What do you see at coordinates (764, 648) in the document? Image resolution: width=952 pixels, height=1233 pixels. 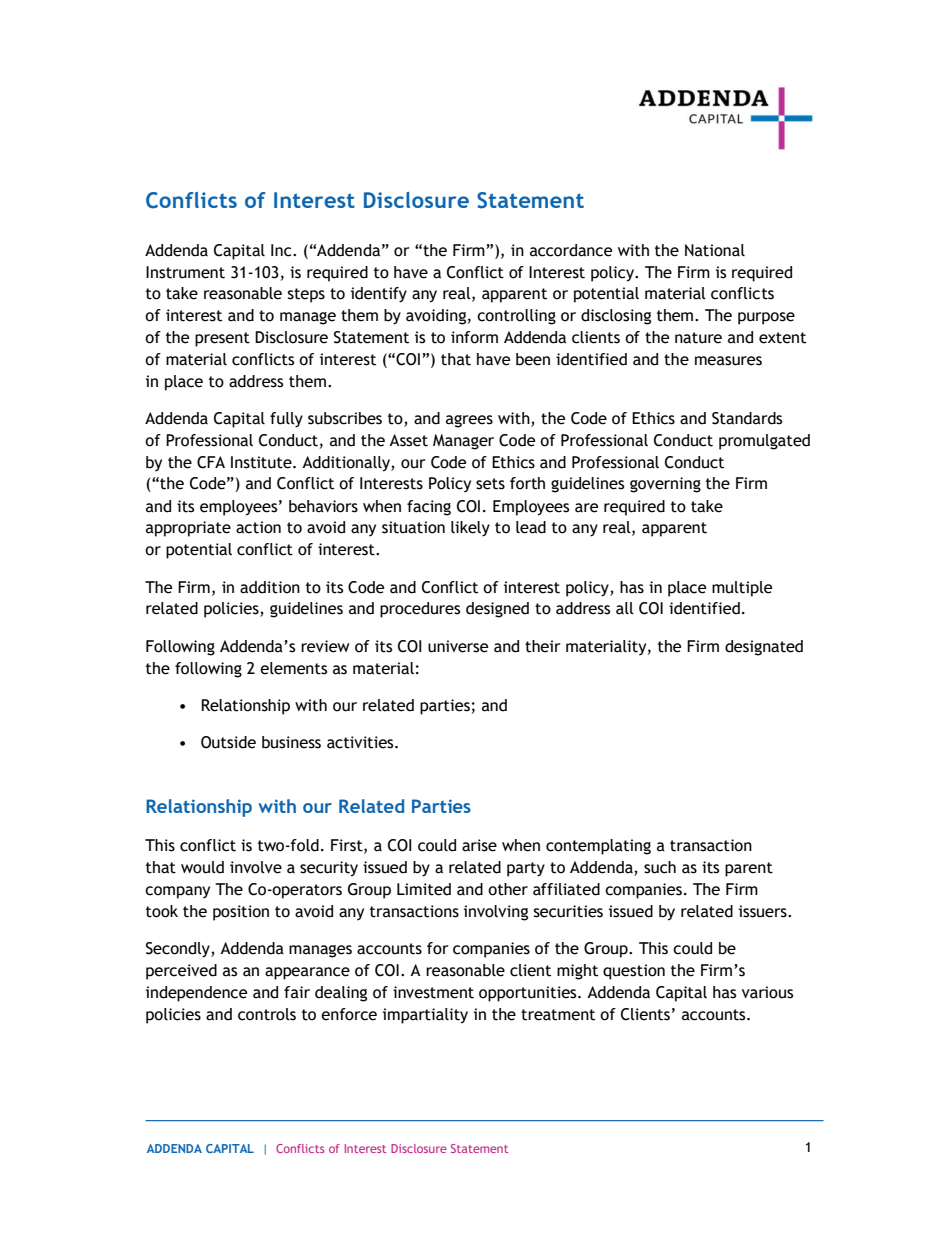 I see `designated` at bounding box center [764, 648].
